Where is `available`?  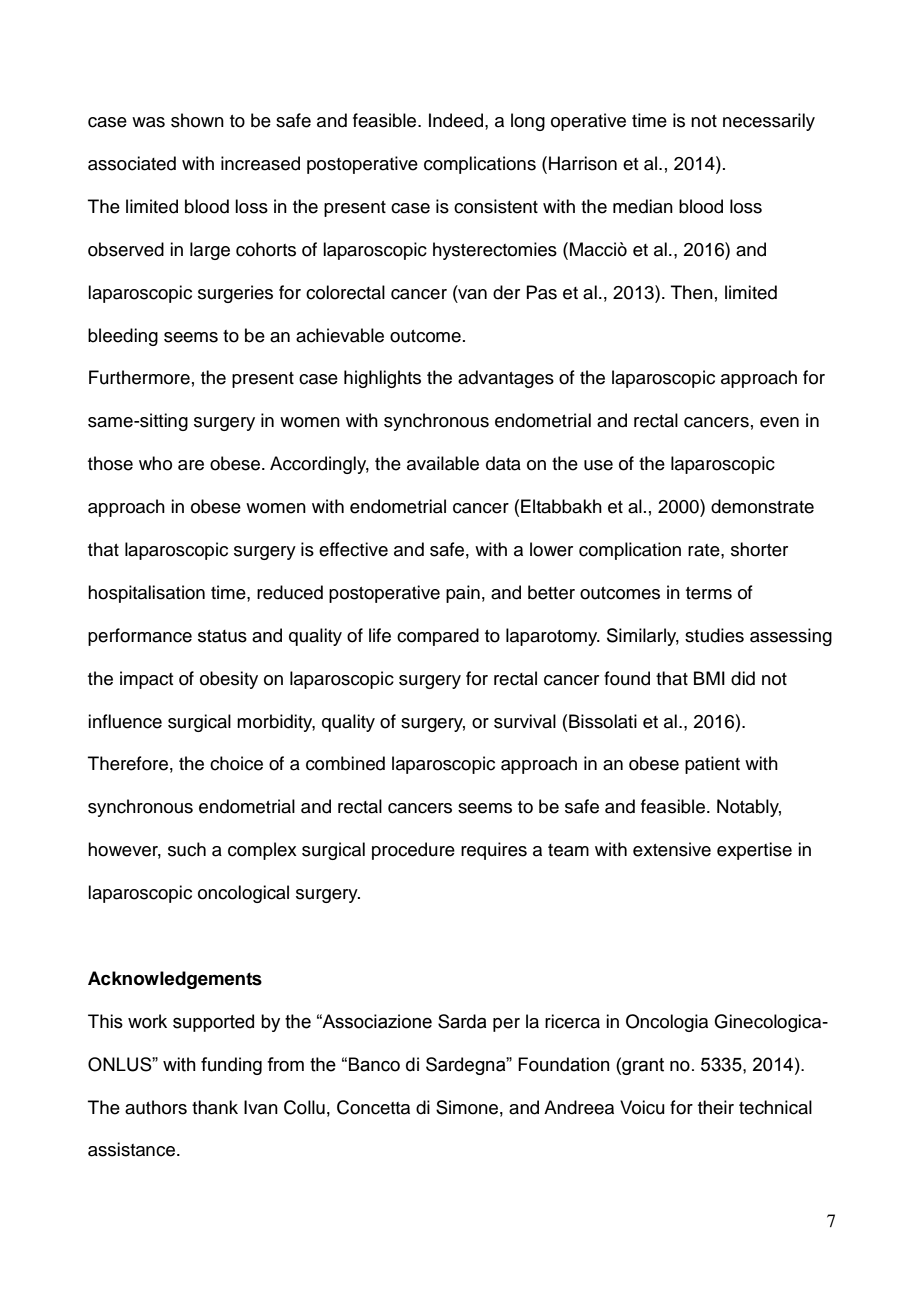
available is located at coordinates (443, 463).
